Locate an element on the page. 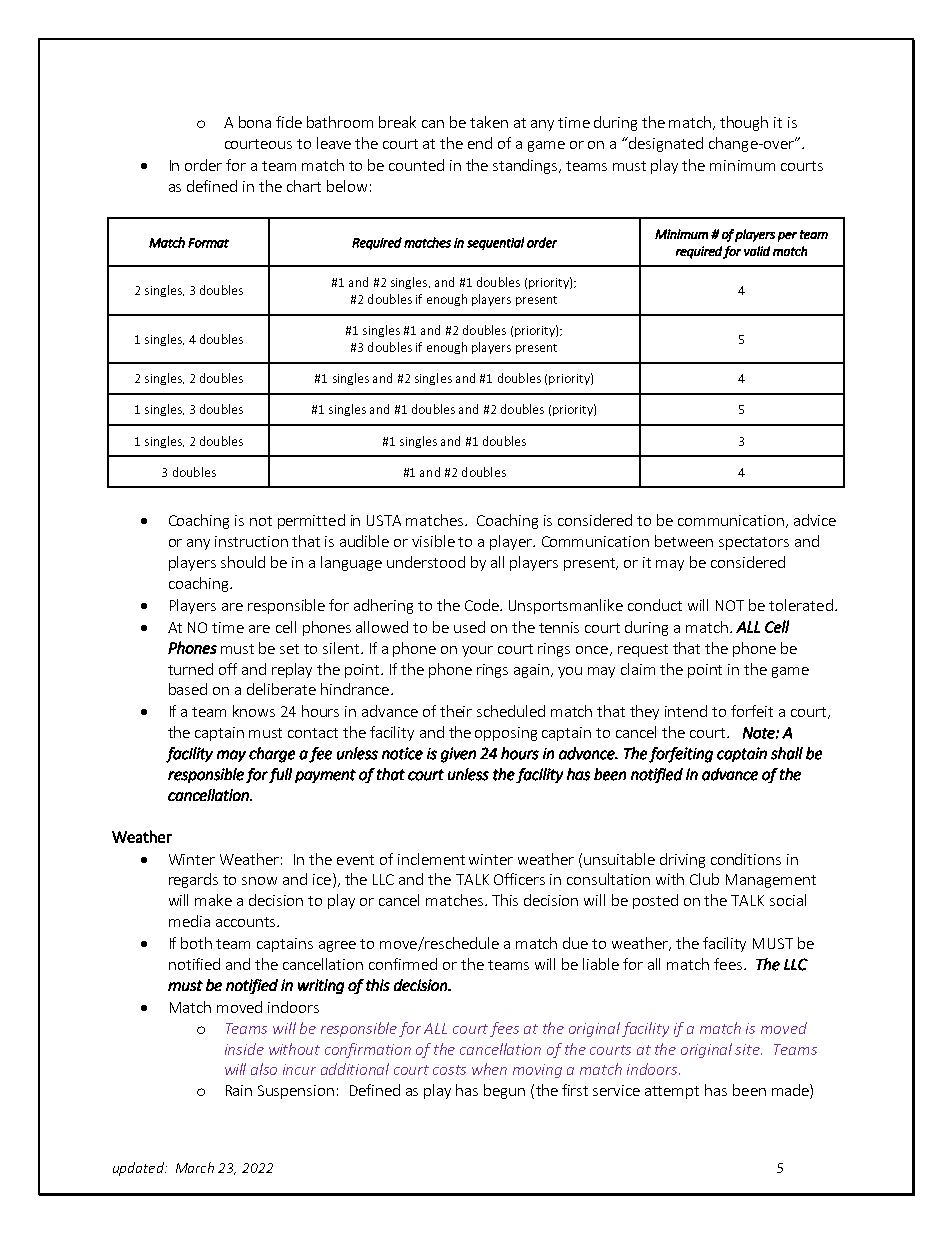 The height and width of the image is (1233, 952). begun is located at coordinates (504, 1091).
